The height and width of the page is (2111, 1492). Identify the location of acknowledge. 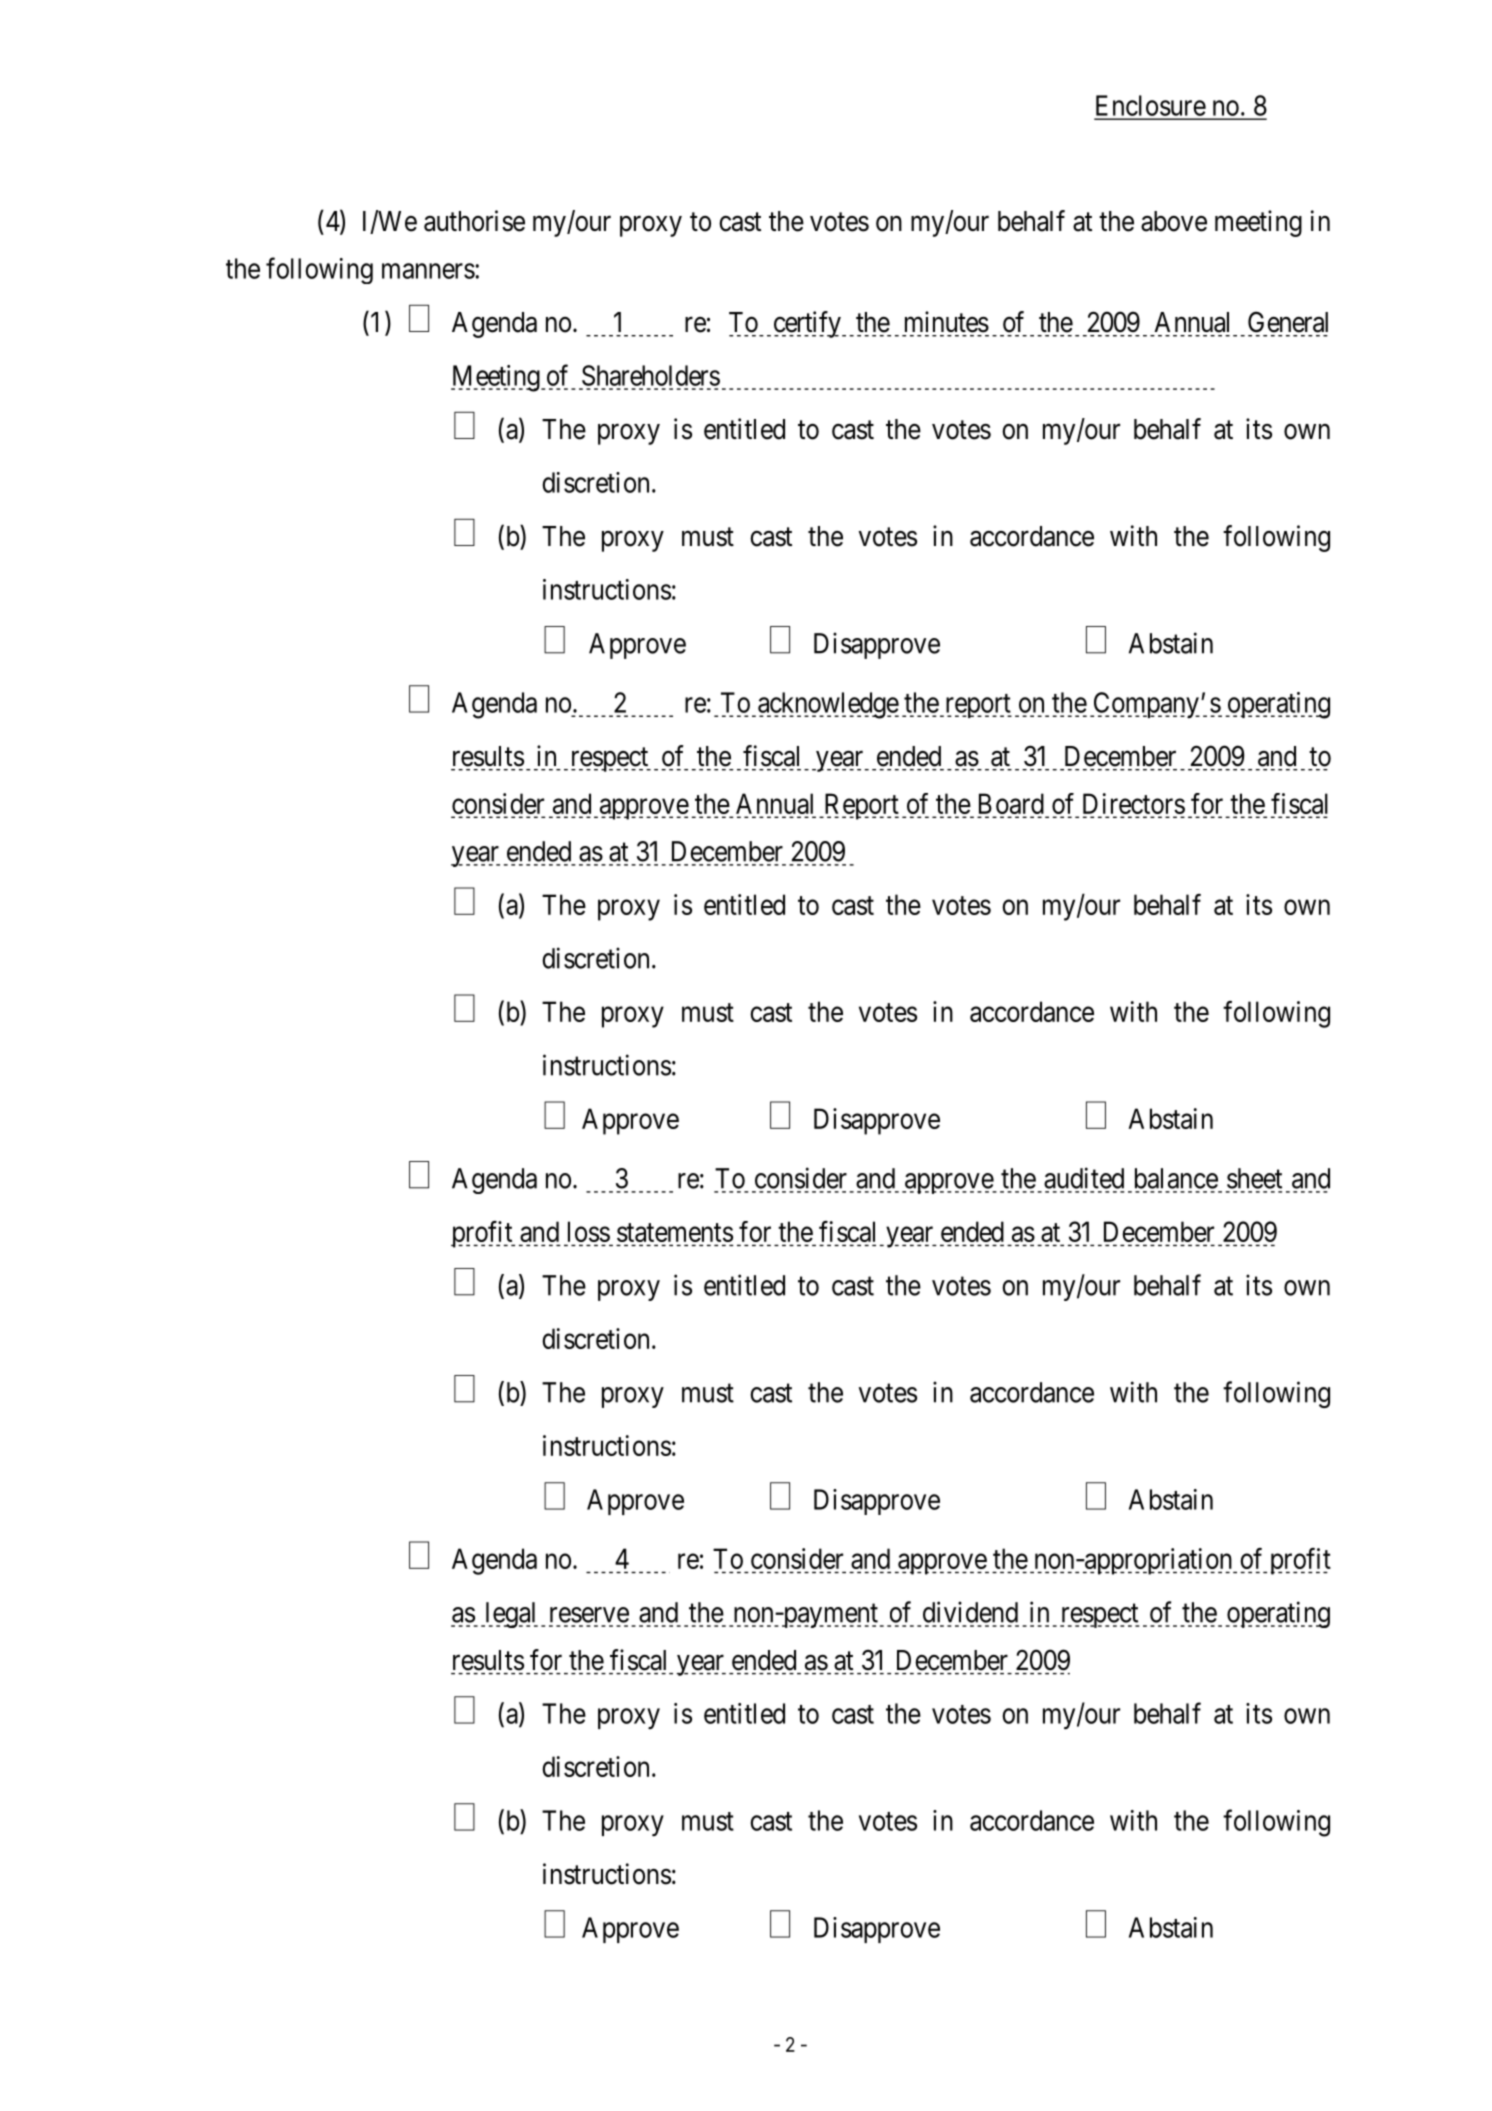
(828, 705).
